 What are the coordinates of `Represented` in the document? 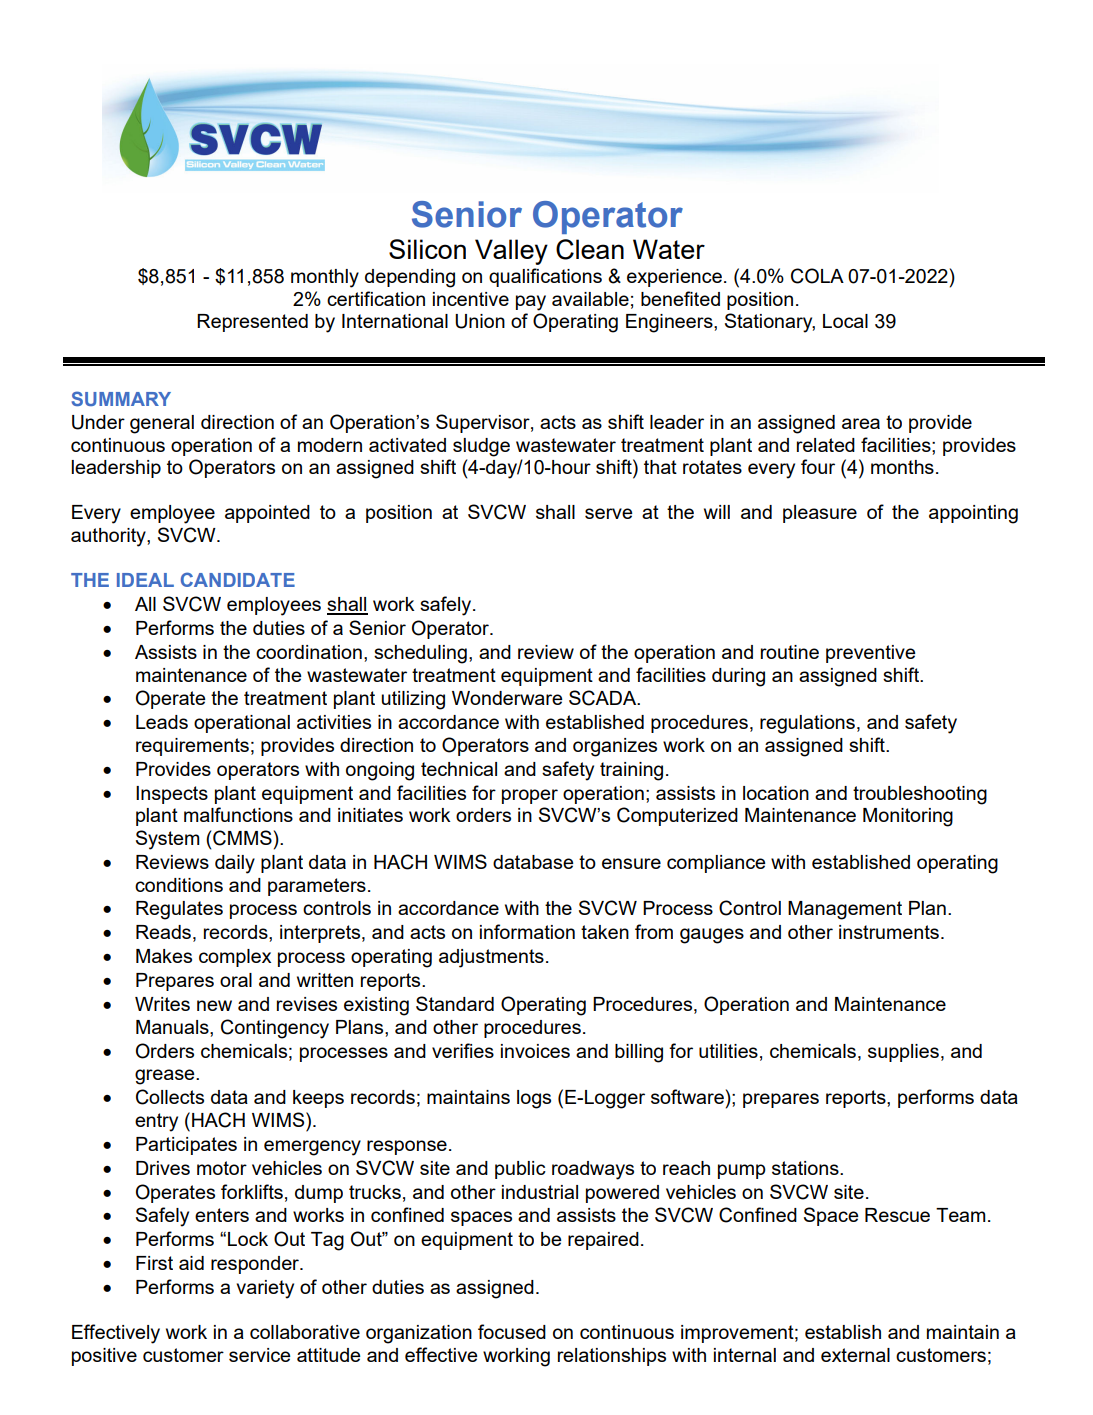 It's located at (252, 323).
